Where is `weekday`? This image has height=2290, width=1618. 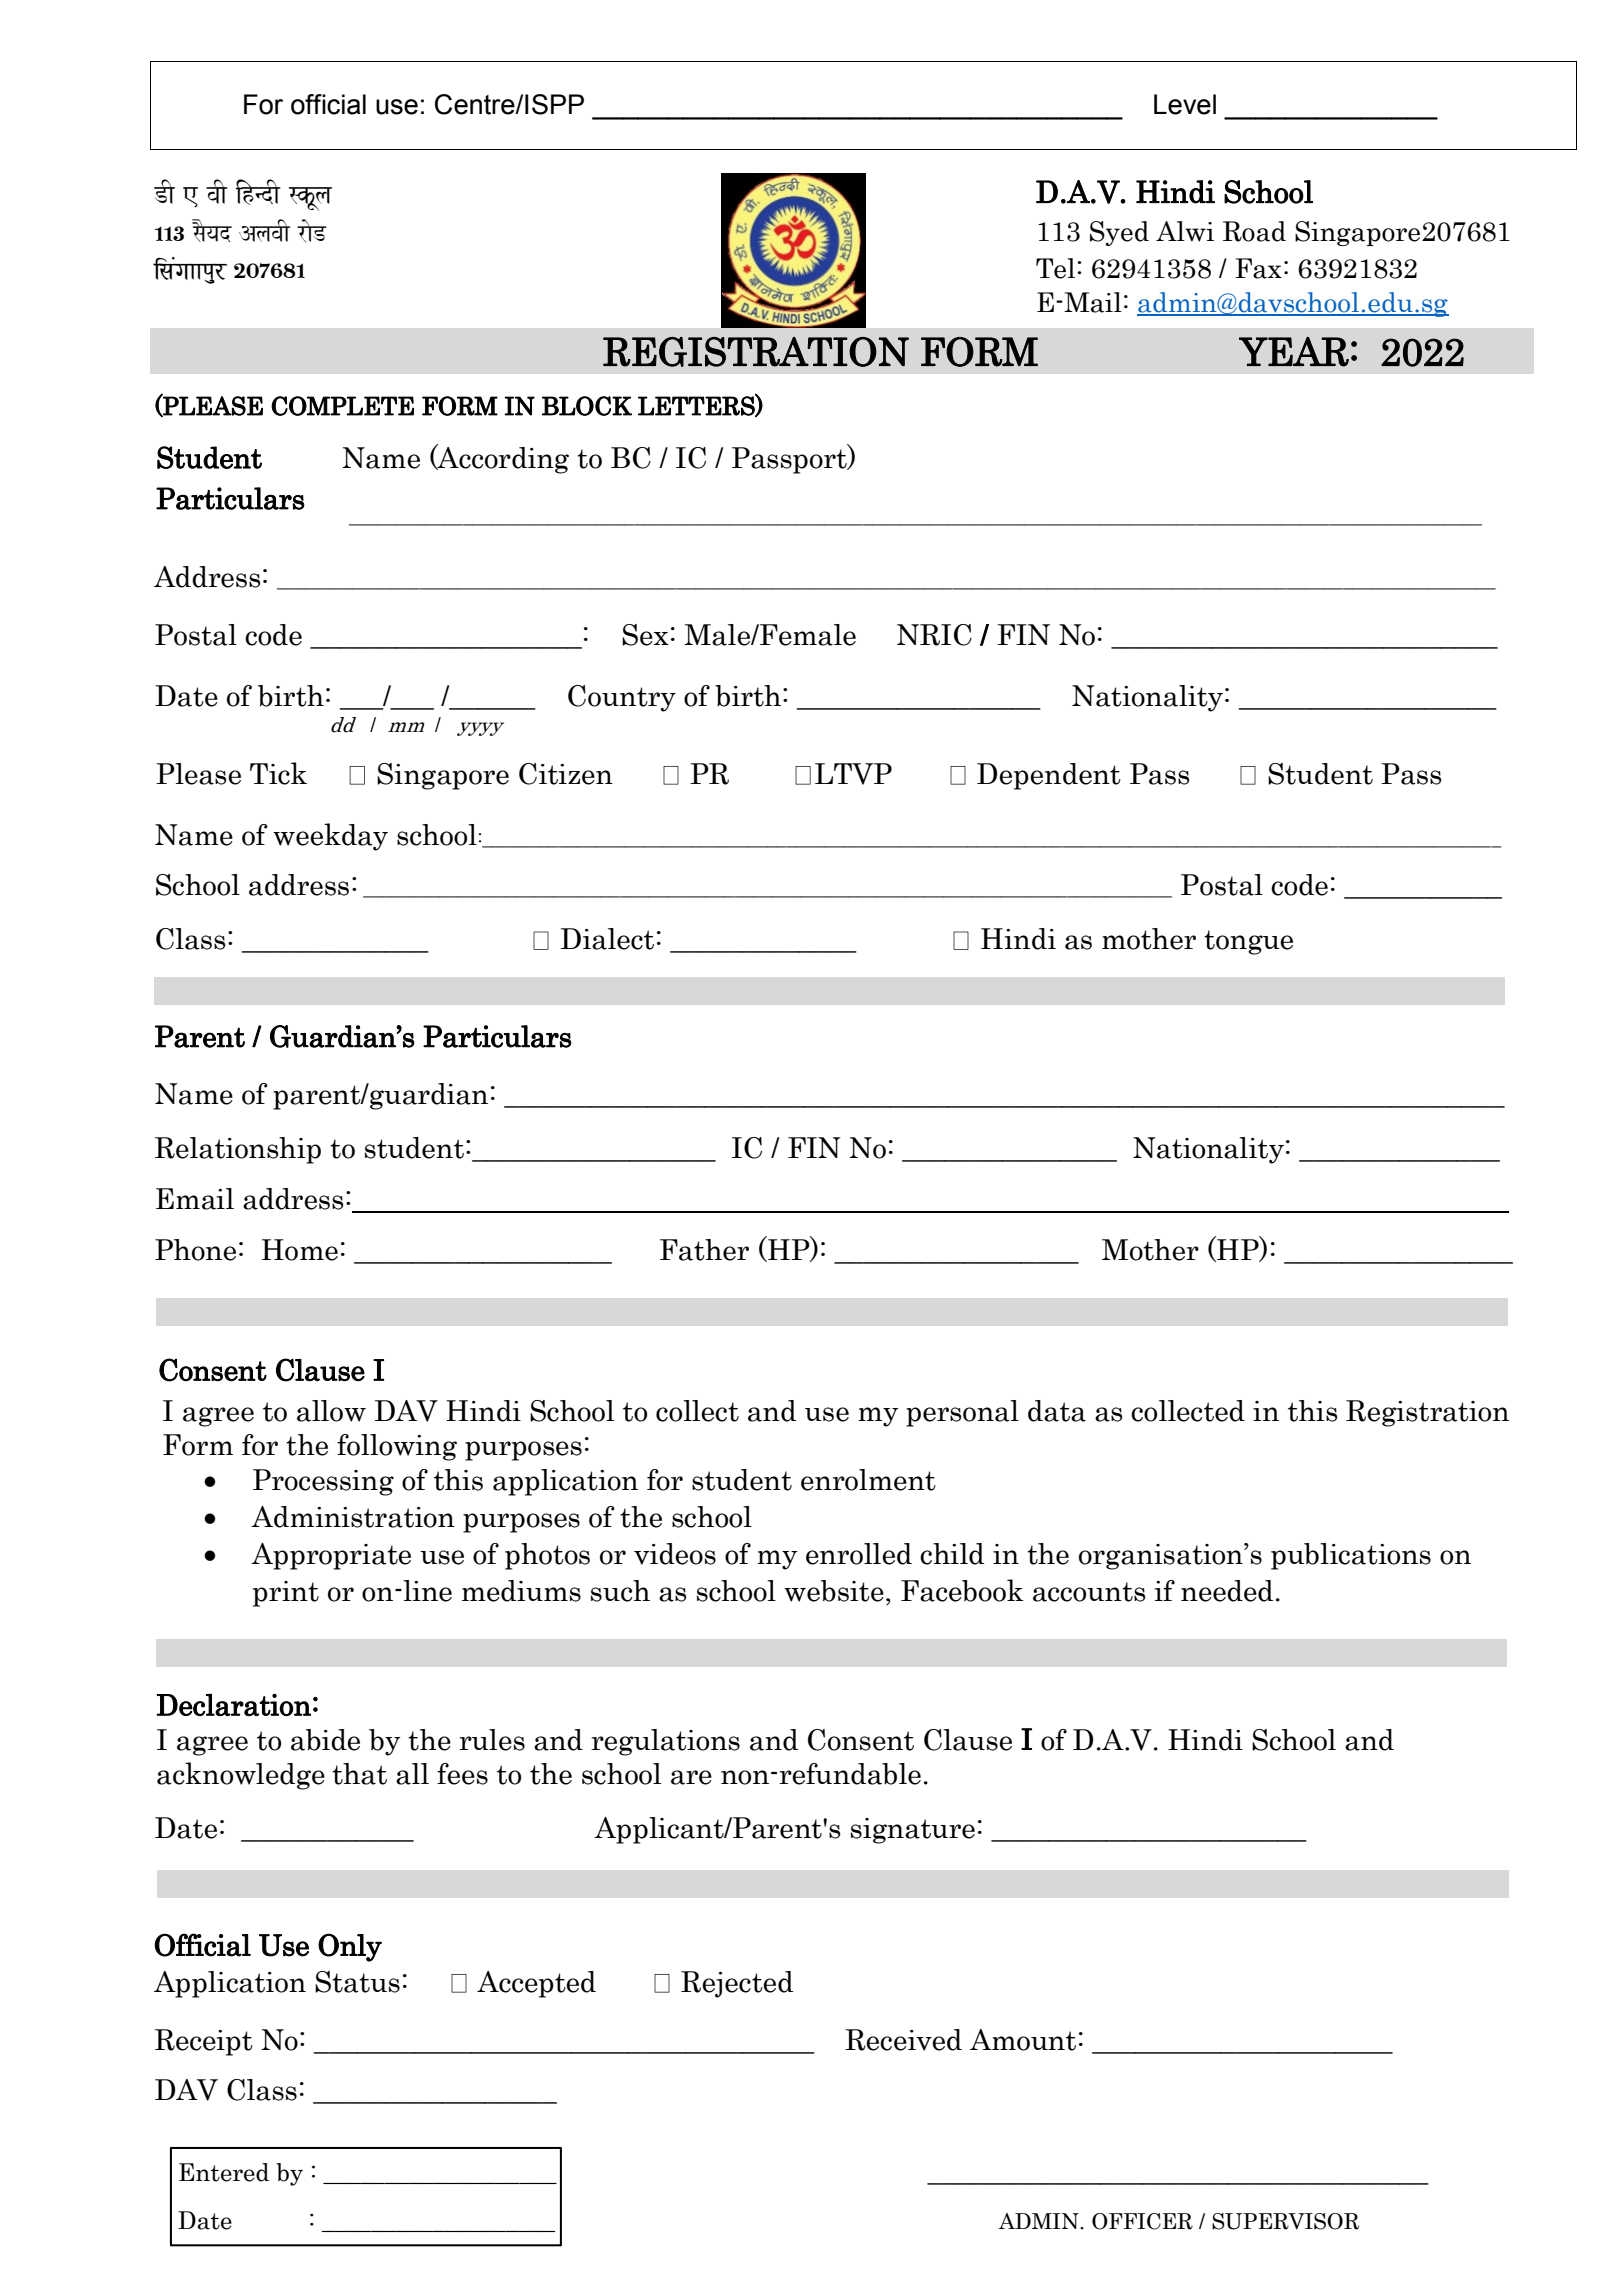
weekday is located at coordinates (330, 837).
